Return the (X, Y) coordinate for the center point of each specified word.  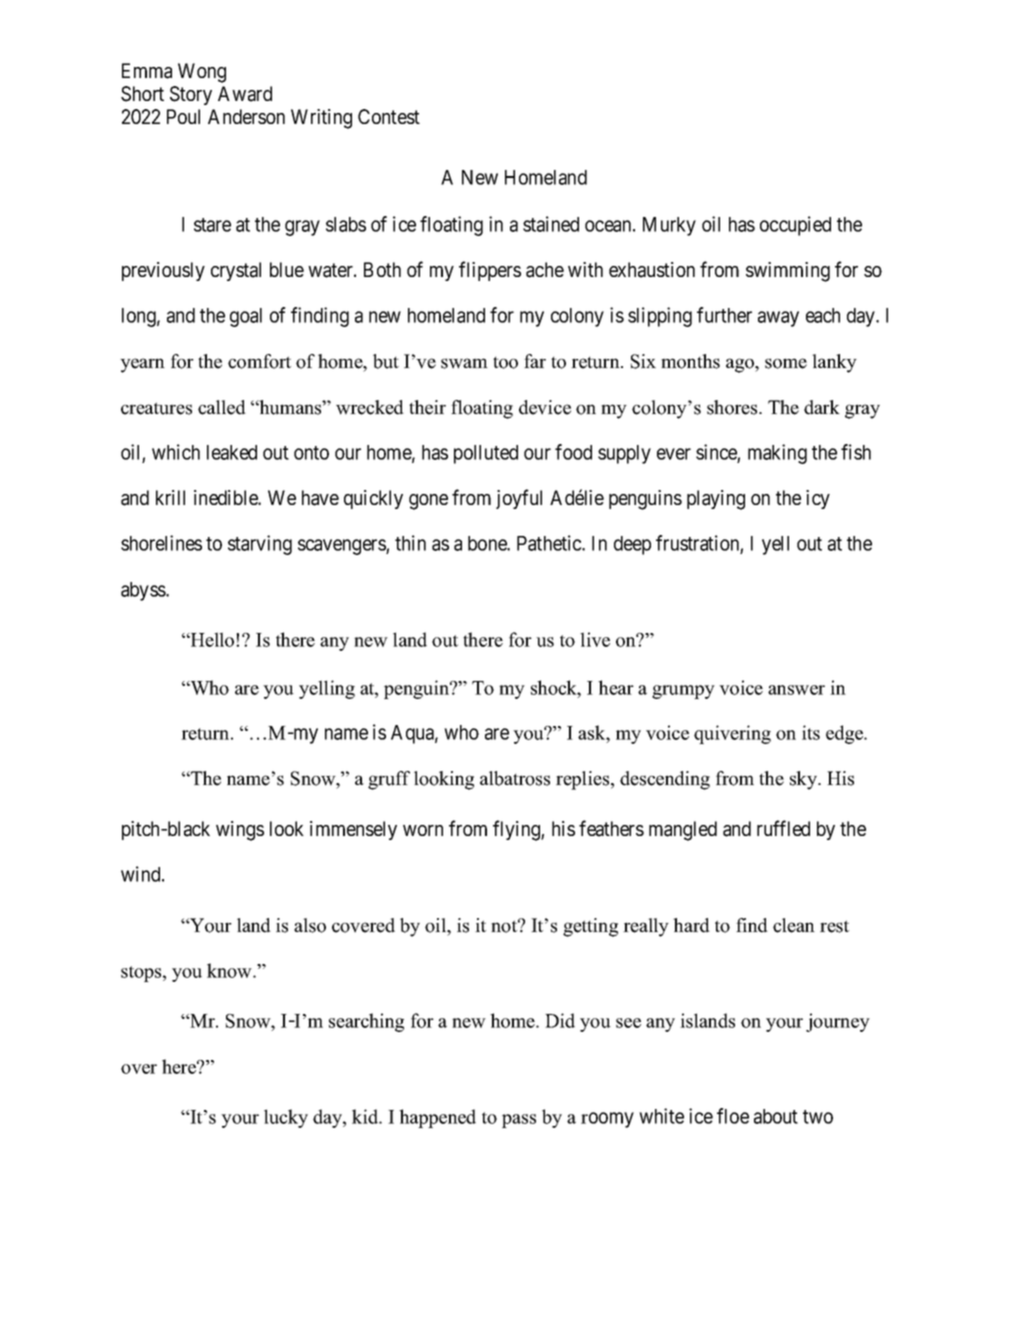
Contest (389, 116)
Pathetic (550, 543)
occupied (795, 226)
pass (519, 1121)
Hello (212, 639)
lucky (286, 1118)
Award (245, 94)
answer (796, 690)
